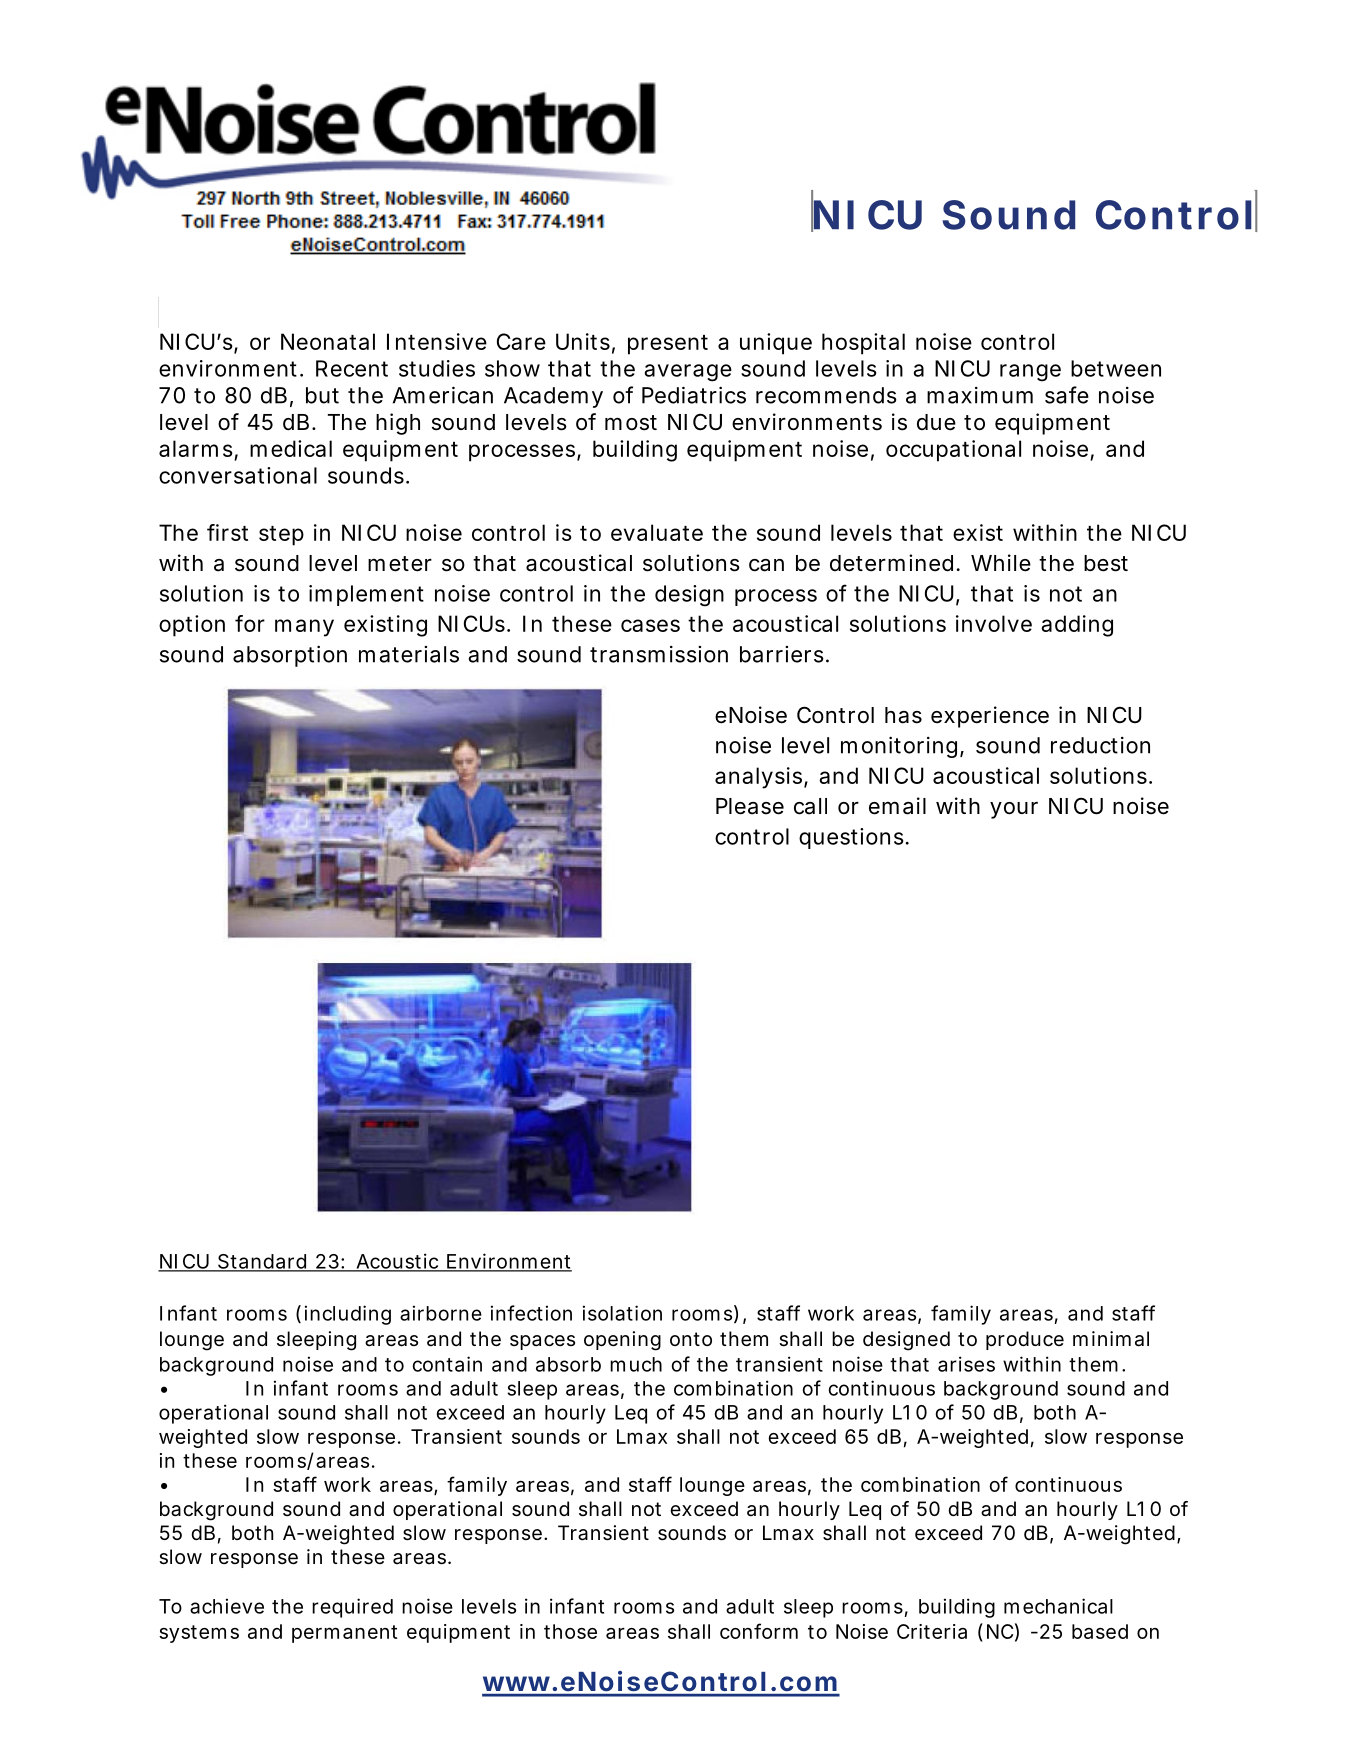 This image has width=1347, height=1743. Describe the element at coordinates (322, 395) in the image. I see `but` at that location.
